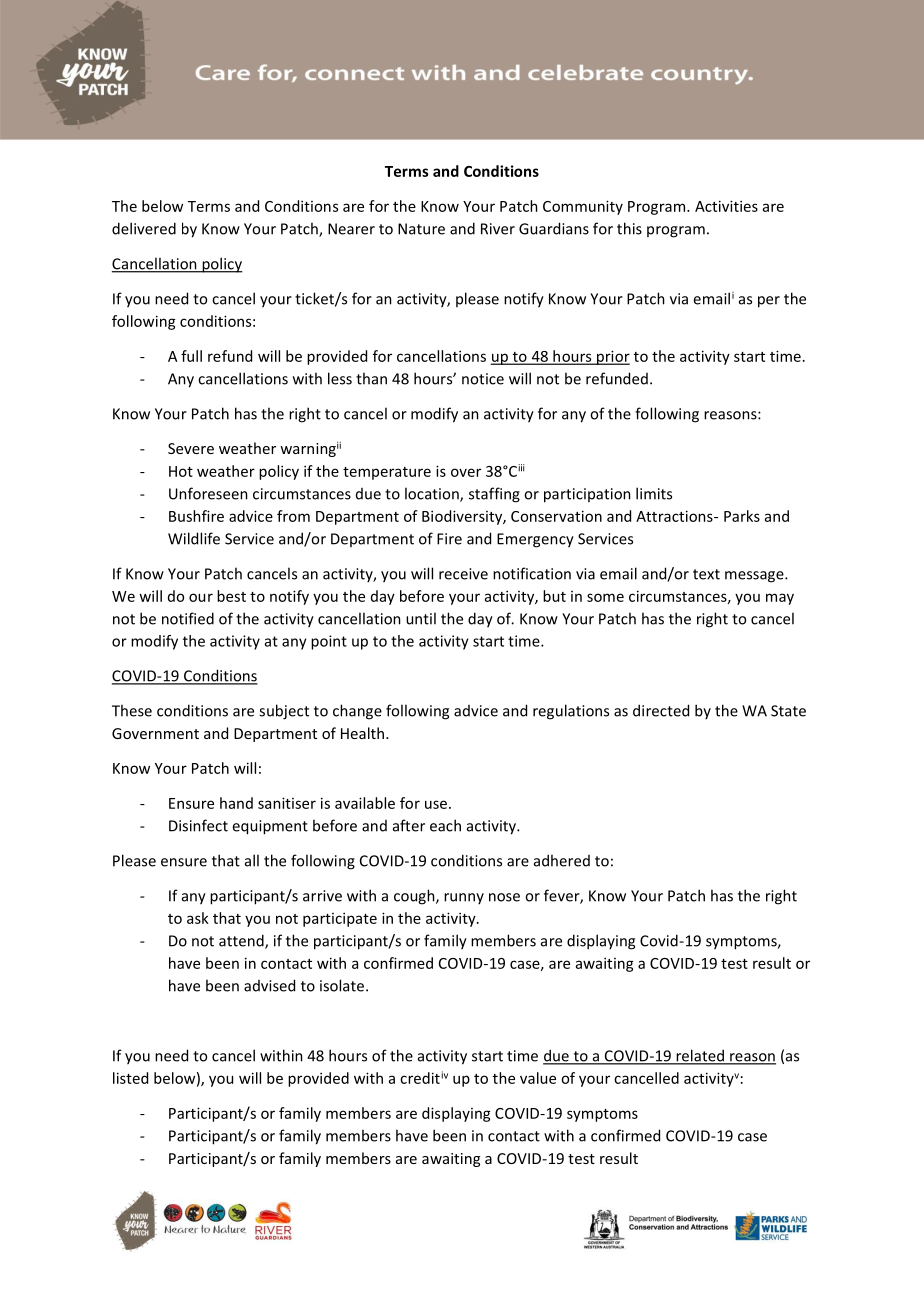 The width and height of the document is (924, 1308). Describe the element at coordinates (421, 618) in the document. I see `until` at that location.
